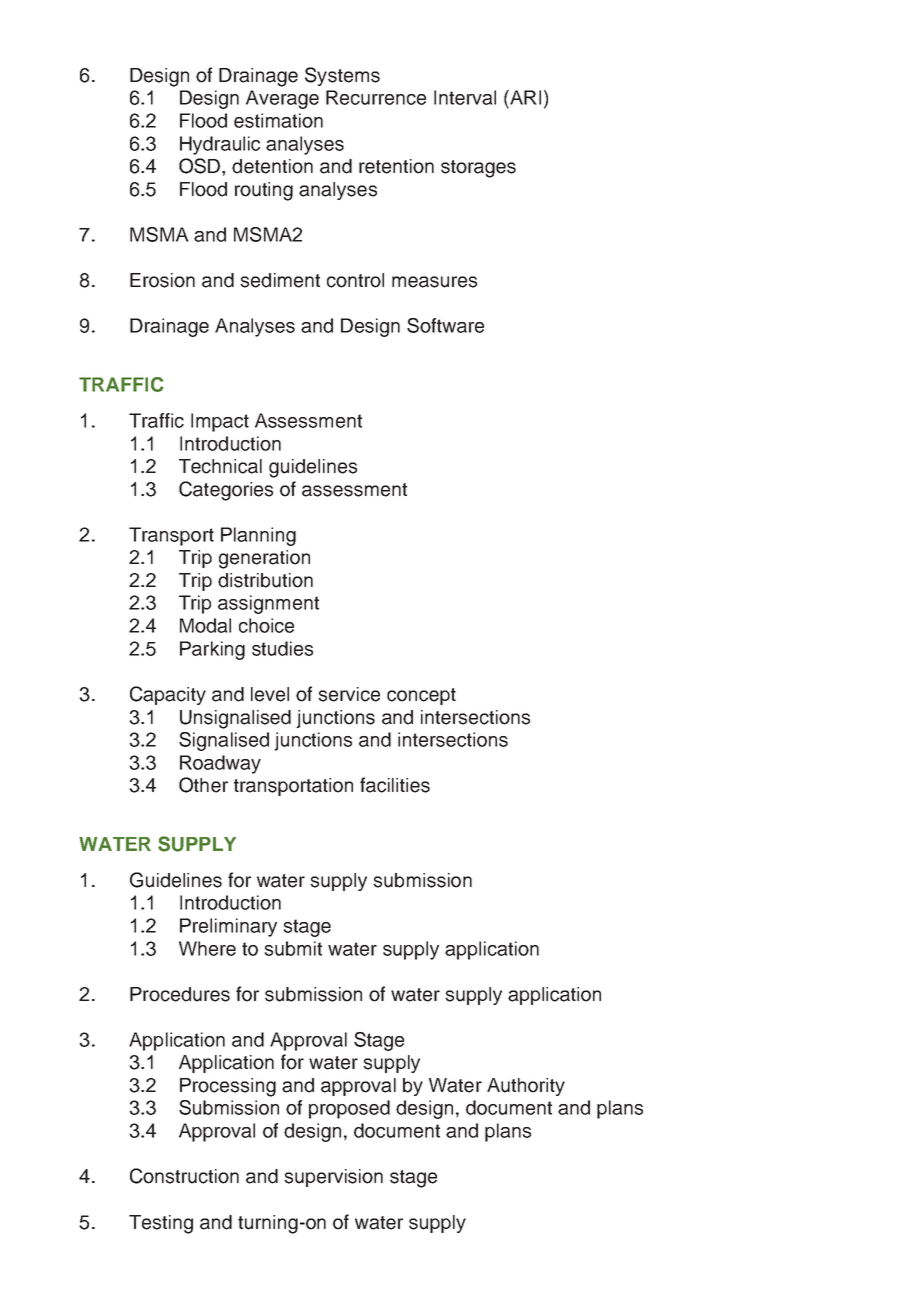 This screenshot has height=1311, width=924. Describe the element at coordinates (421, 696) in the screenshot. I see `concept` at that location.
